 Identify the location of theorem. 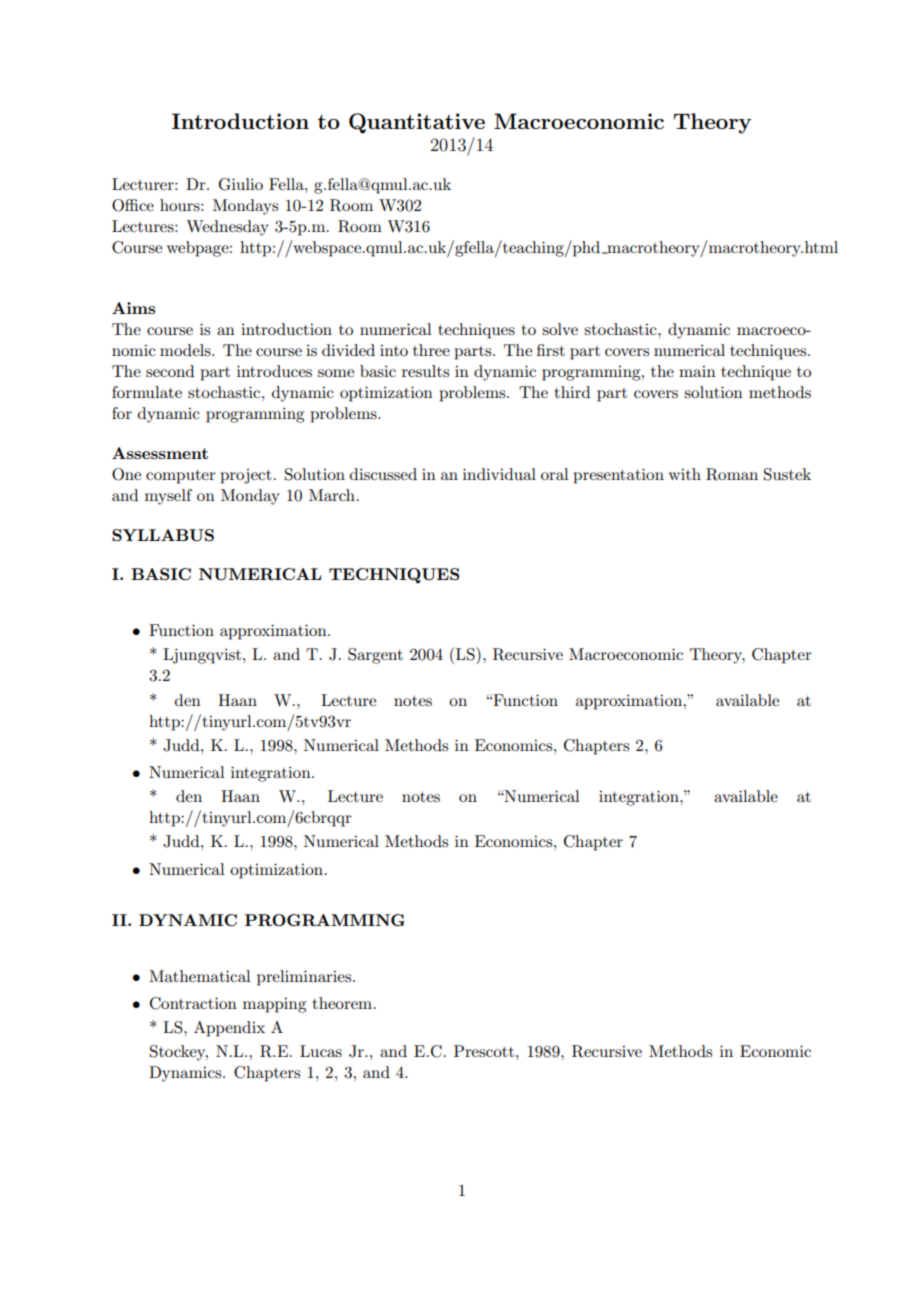
(342, 1003).
